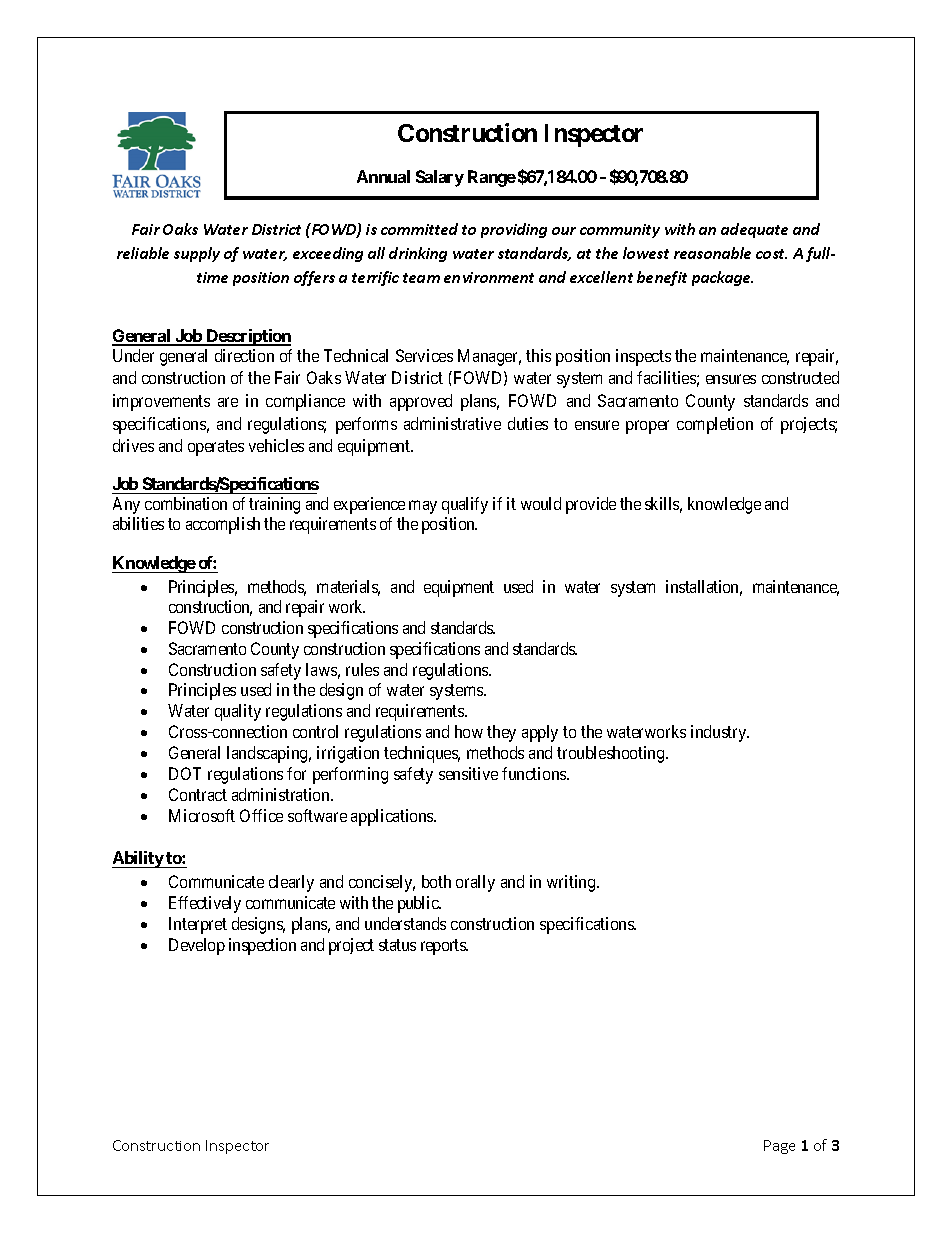 This screenshot has height=1233, width=952. Describe the element at coordinates (197, 946) in the screenshot. I see `Develop` at that location.
